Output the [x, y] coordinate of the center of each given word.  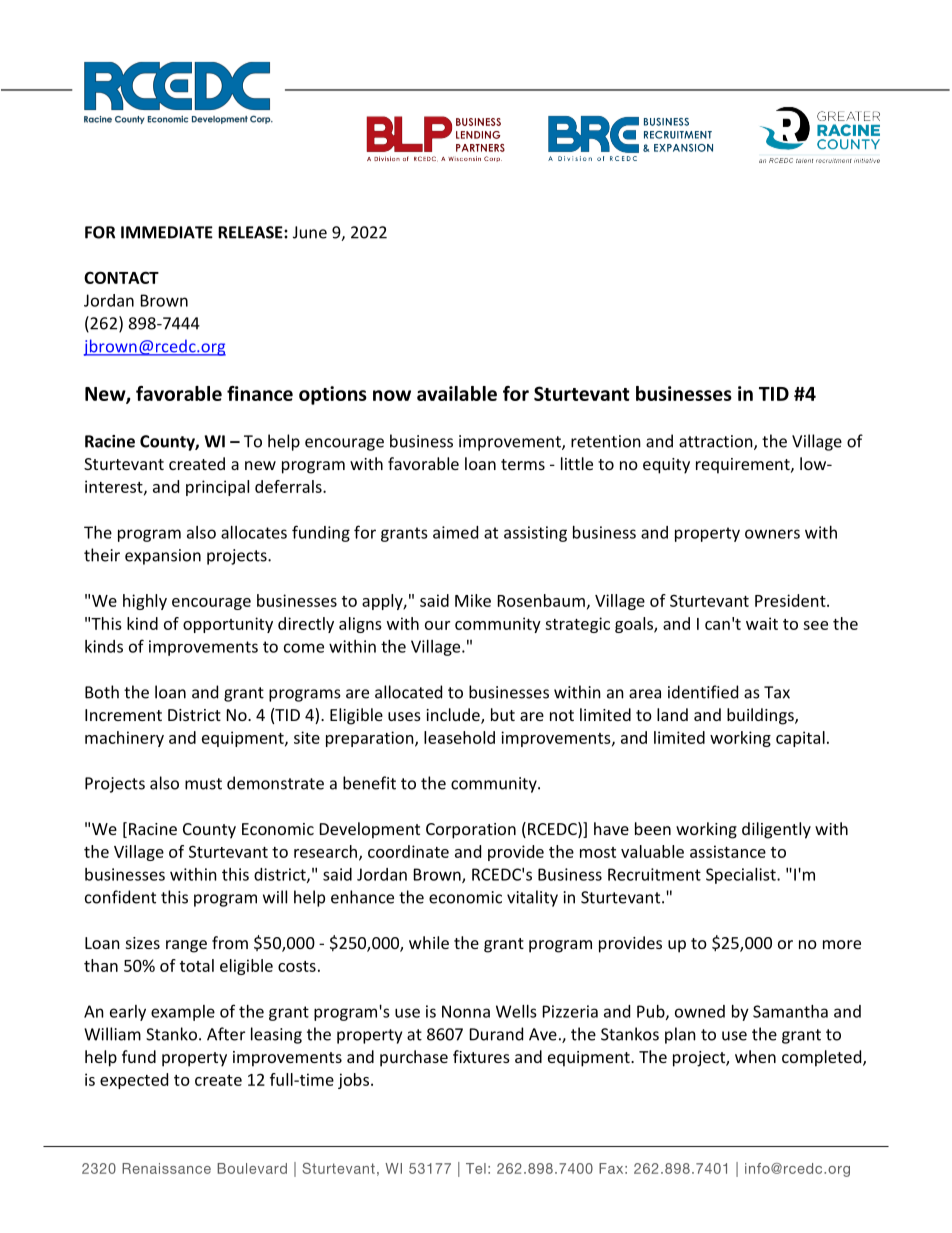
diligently [776, 830]
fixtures [481, 1056]
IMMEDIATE [167, 232]
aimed [455, 532]
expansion [163, 557]
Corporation [471, 831]
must [203, 784]
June [310, 232]
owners [772, 534]
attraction [717, 442]
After [226, 1034]
